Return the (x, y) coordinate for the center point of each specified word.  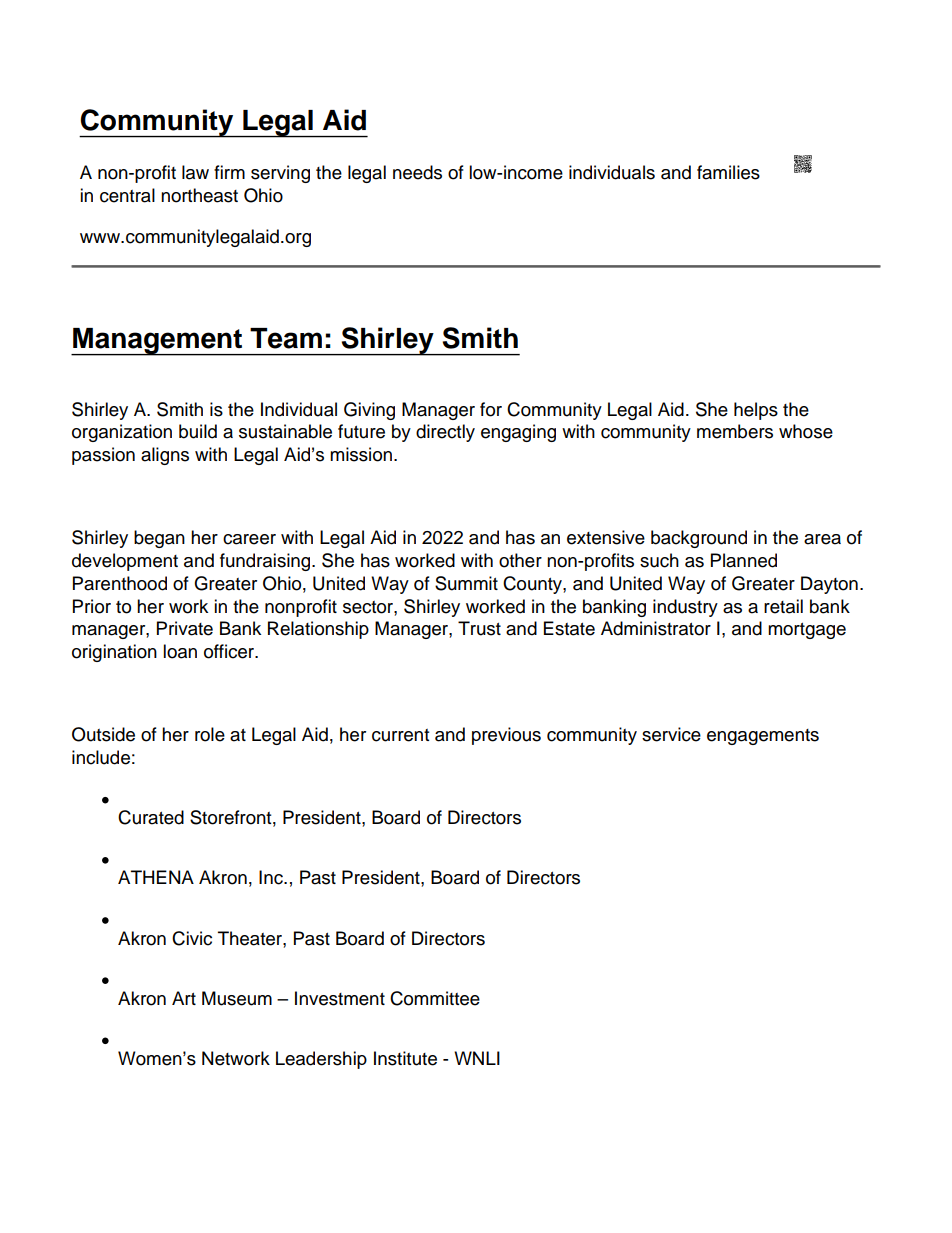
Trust (479, 628)
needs (417, 172)
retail (783, 606)
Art (184, 998)
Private (185, 628)
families (728, 172)
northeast (199, 195)
